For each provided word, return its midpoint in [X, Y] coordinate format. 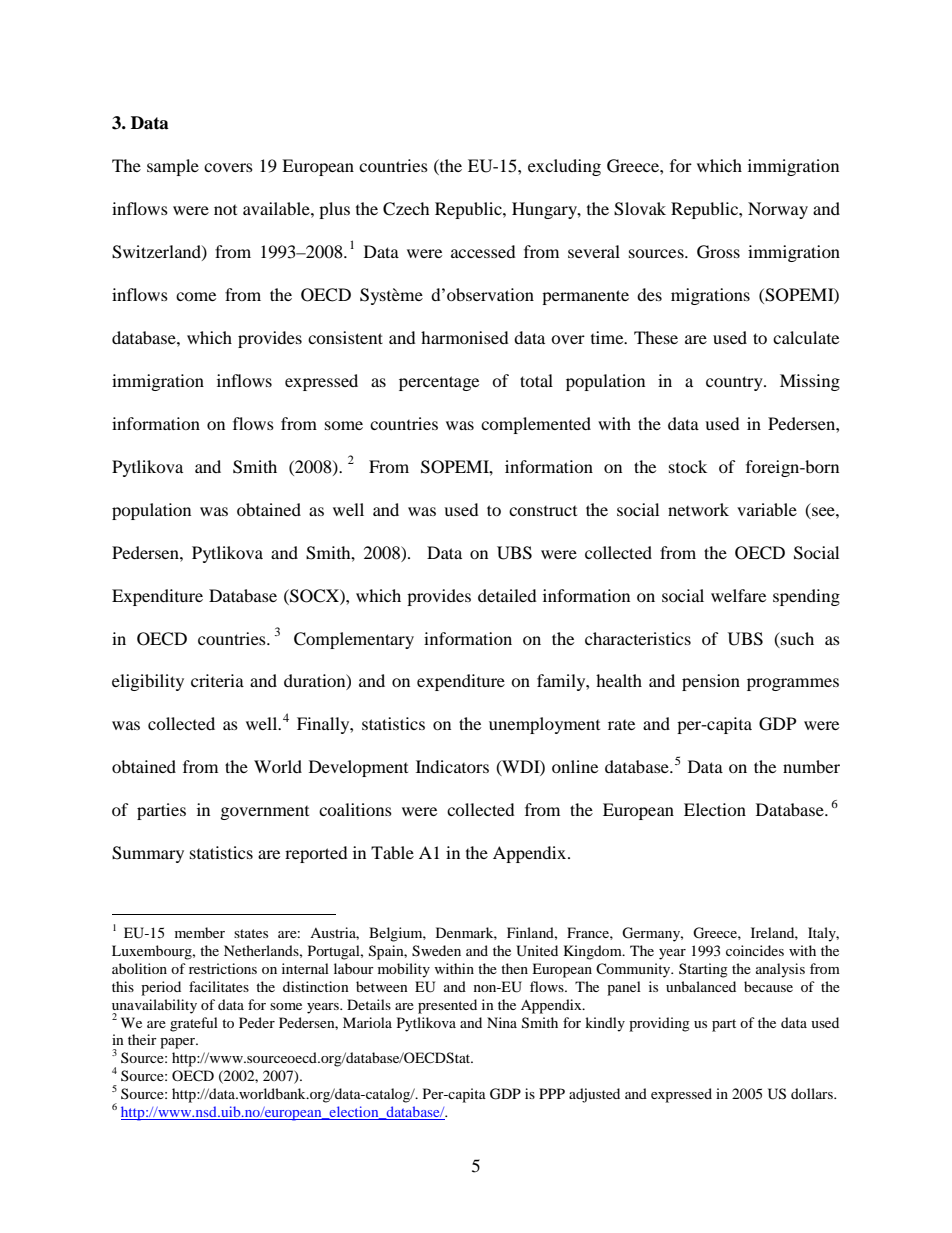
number [811, 766]
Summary [148, 854]
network [698, 509]
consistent [345, 337]
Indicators [452, 766]
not [225, 210]
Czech [406, 209]
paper [179, 1043]
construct [543, 511]
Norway [778, 210]
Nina [502, 1022]
